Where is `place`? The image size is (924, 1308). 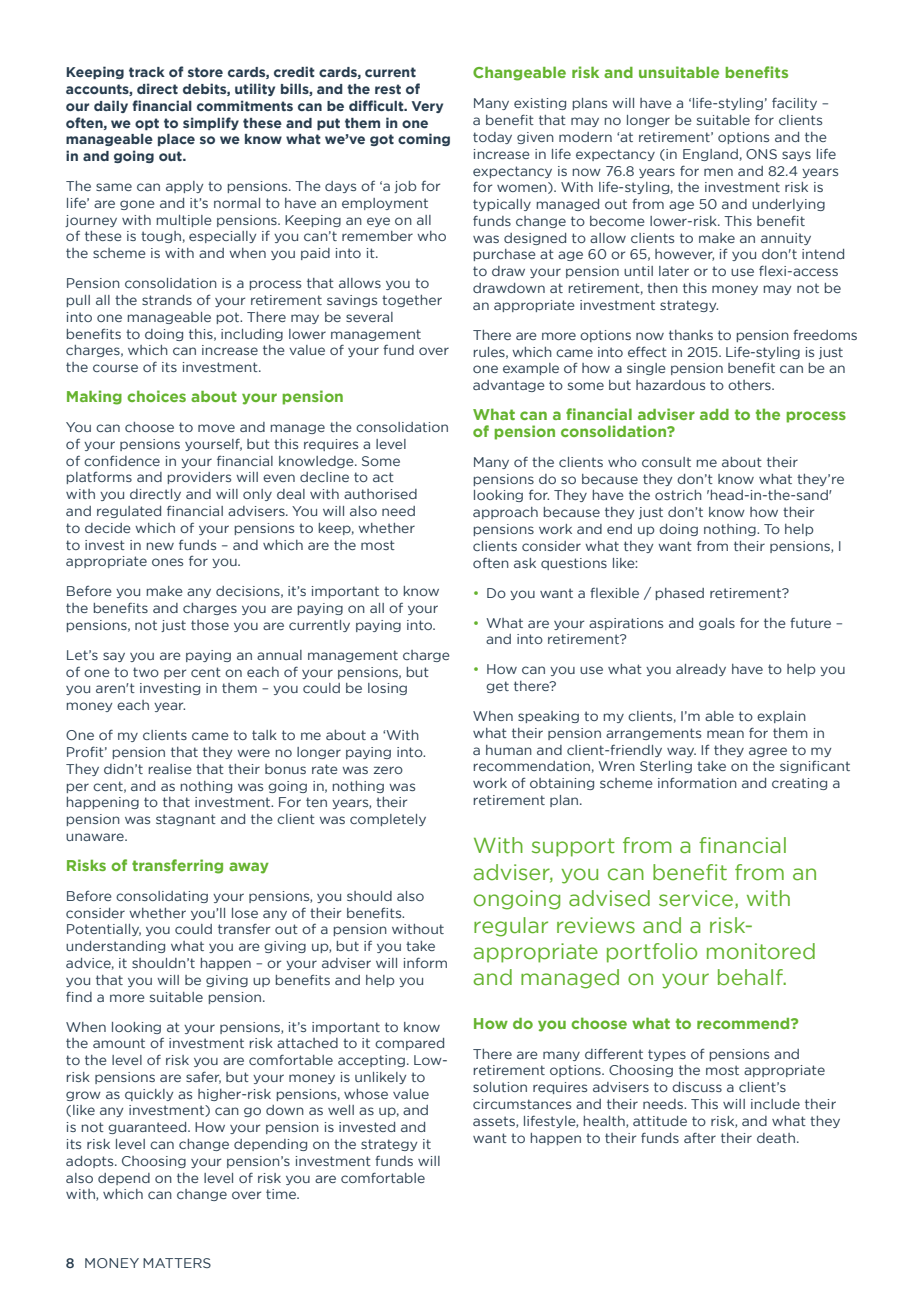
place is located at coordinates (176, 140).
